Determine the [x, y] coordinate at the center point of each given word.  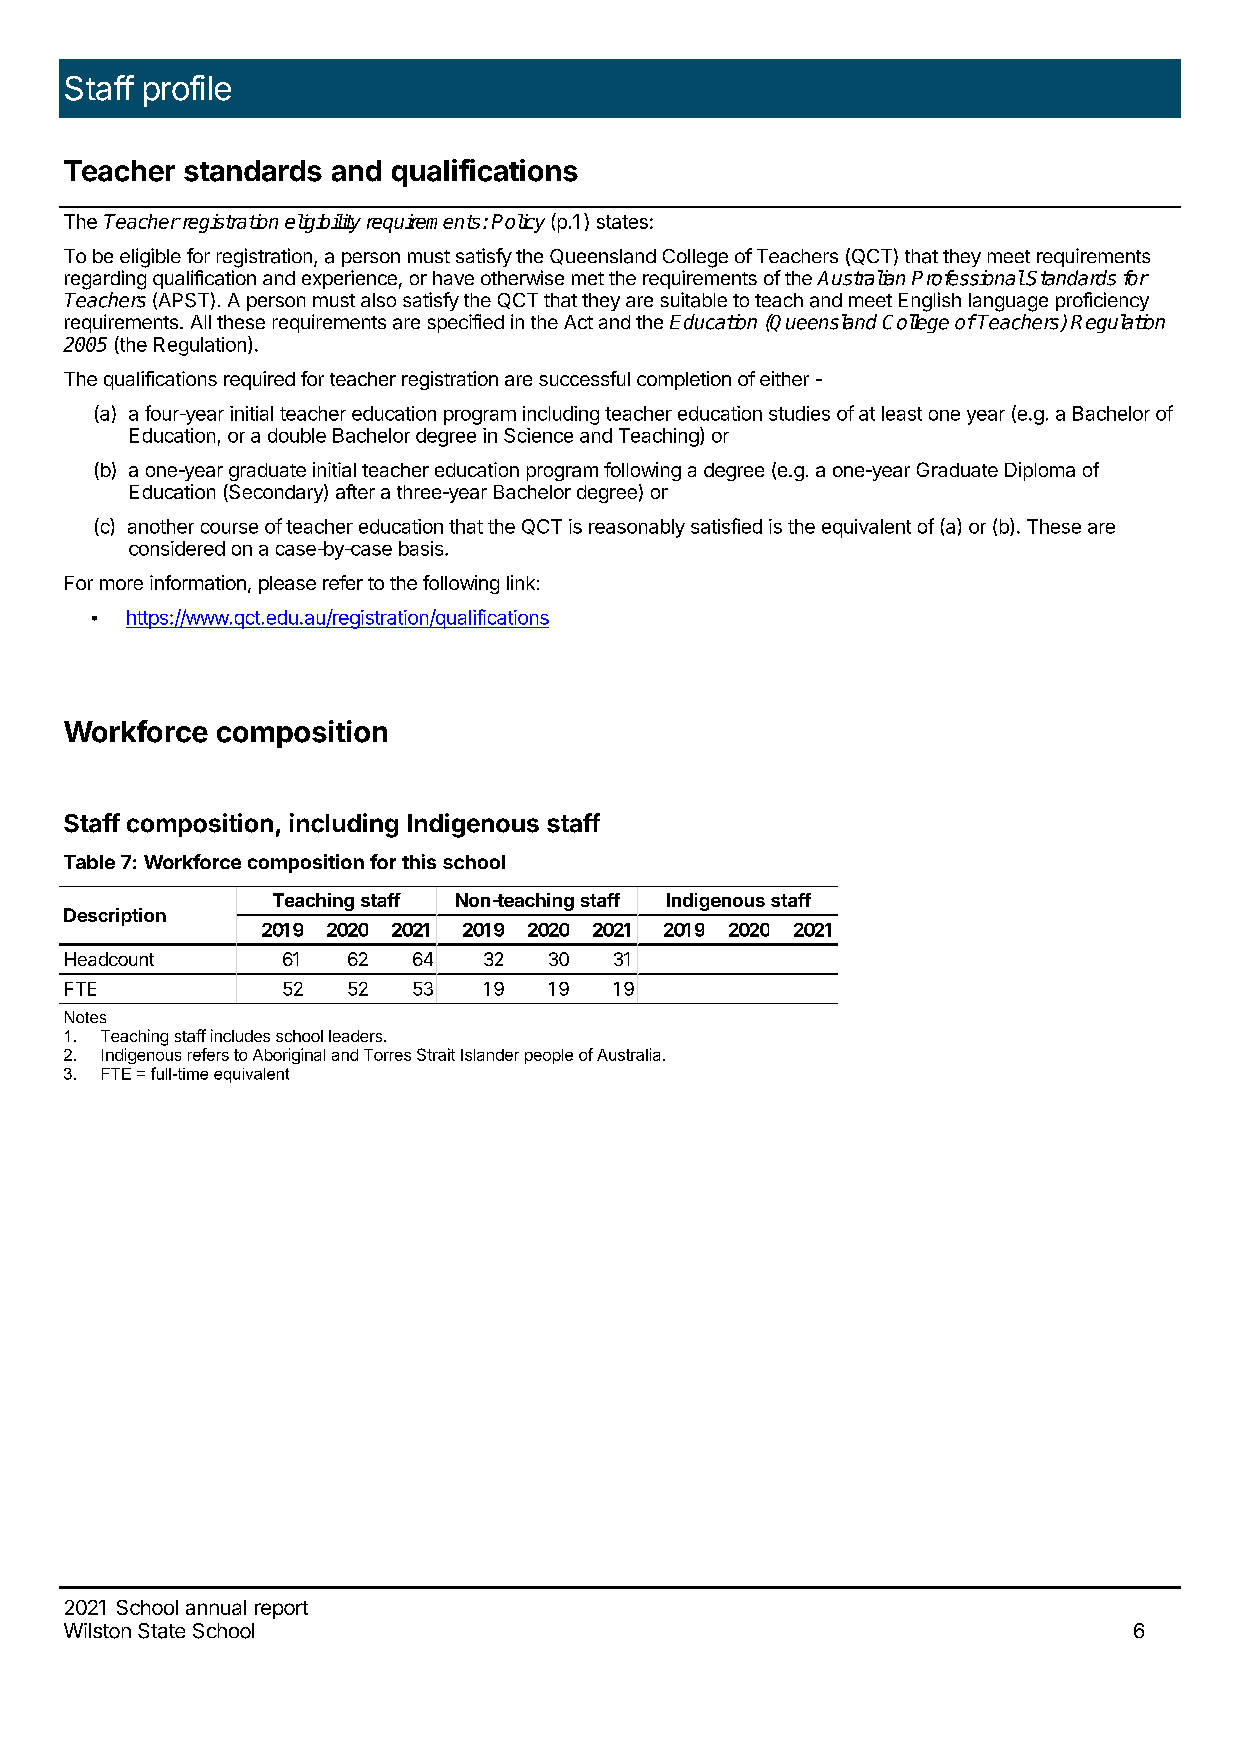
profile [187, 91]
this [419, 861]
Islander [490, 1055]
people [549, 1056]
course [229, 528]
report [281, 1610]
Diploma [1040, 471]
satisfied [726, 526]
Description [115, 917]
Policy [518, 223]
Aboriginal [289, 1056]
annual [216, 1607]
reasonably [637, 528]
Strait [436, 1054]
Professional [968, 278]
